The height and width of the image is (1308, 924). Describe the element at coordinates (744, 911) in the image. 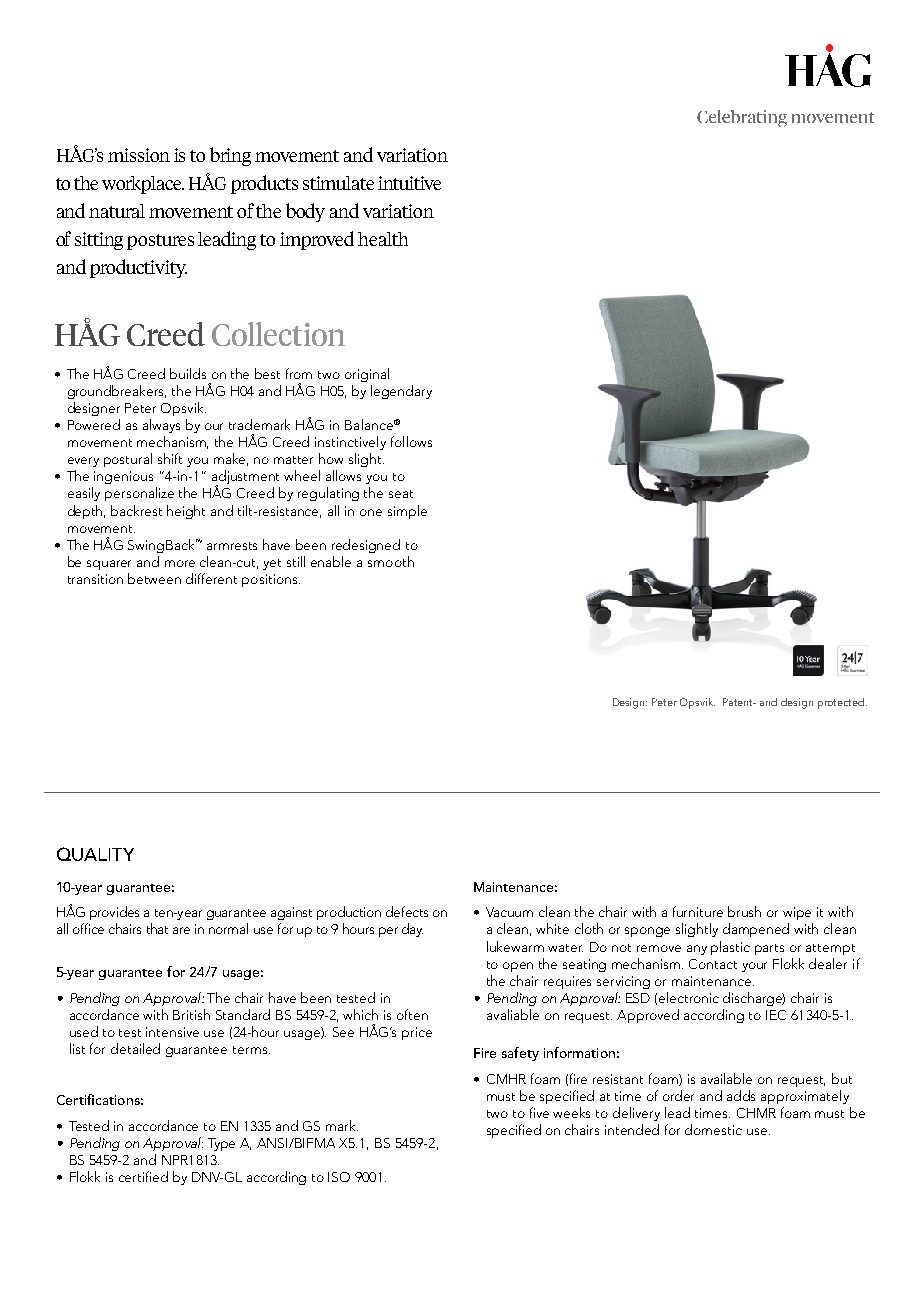

I see `brush` at that location.
